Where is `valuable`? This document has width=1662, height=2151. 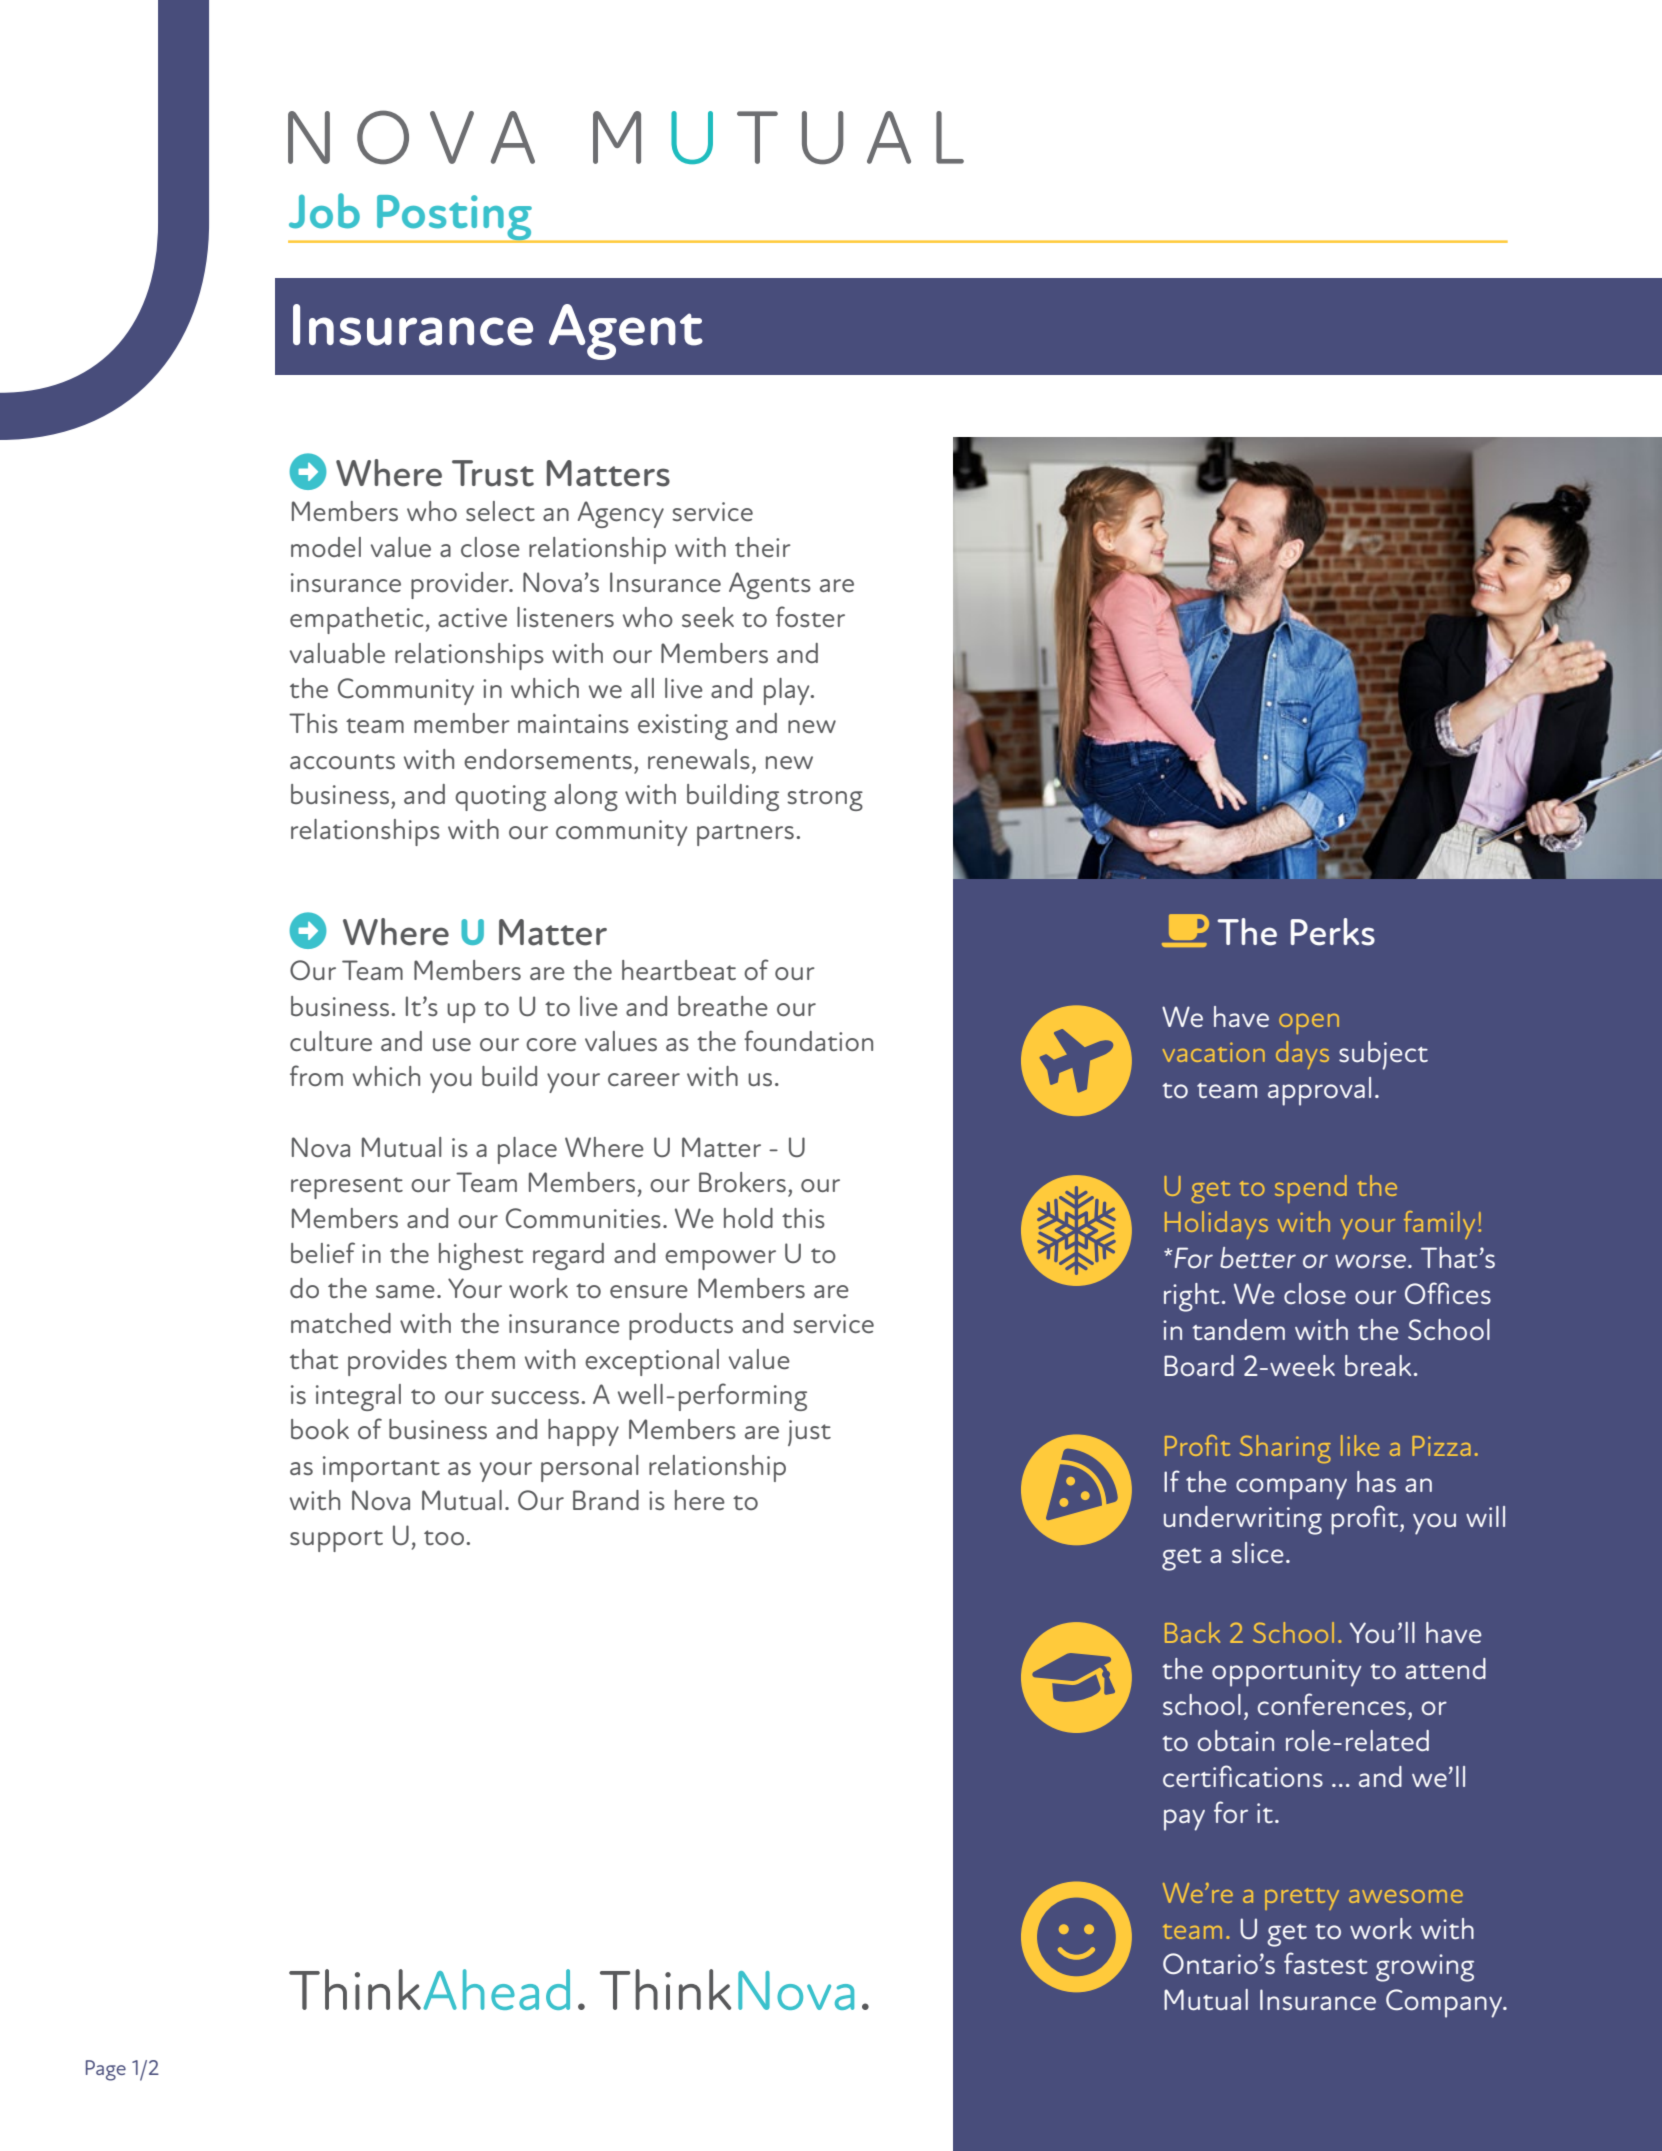 valuable is located at coordinates (337, 653).
